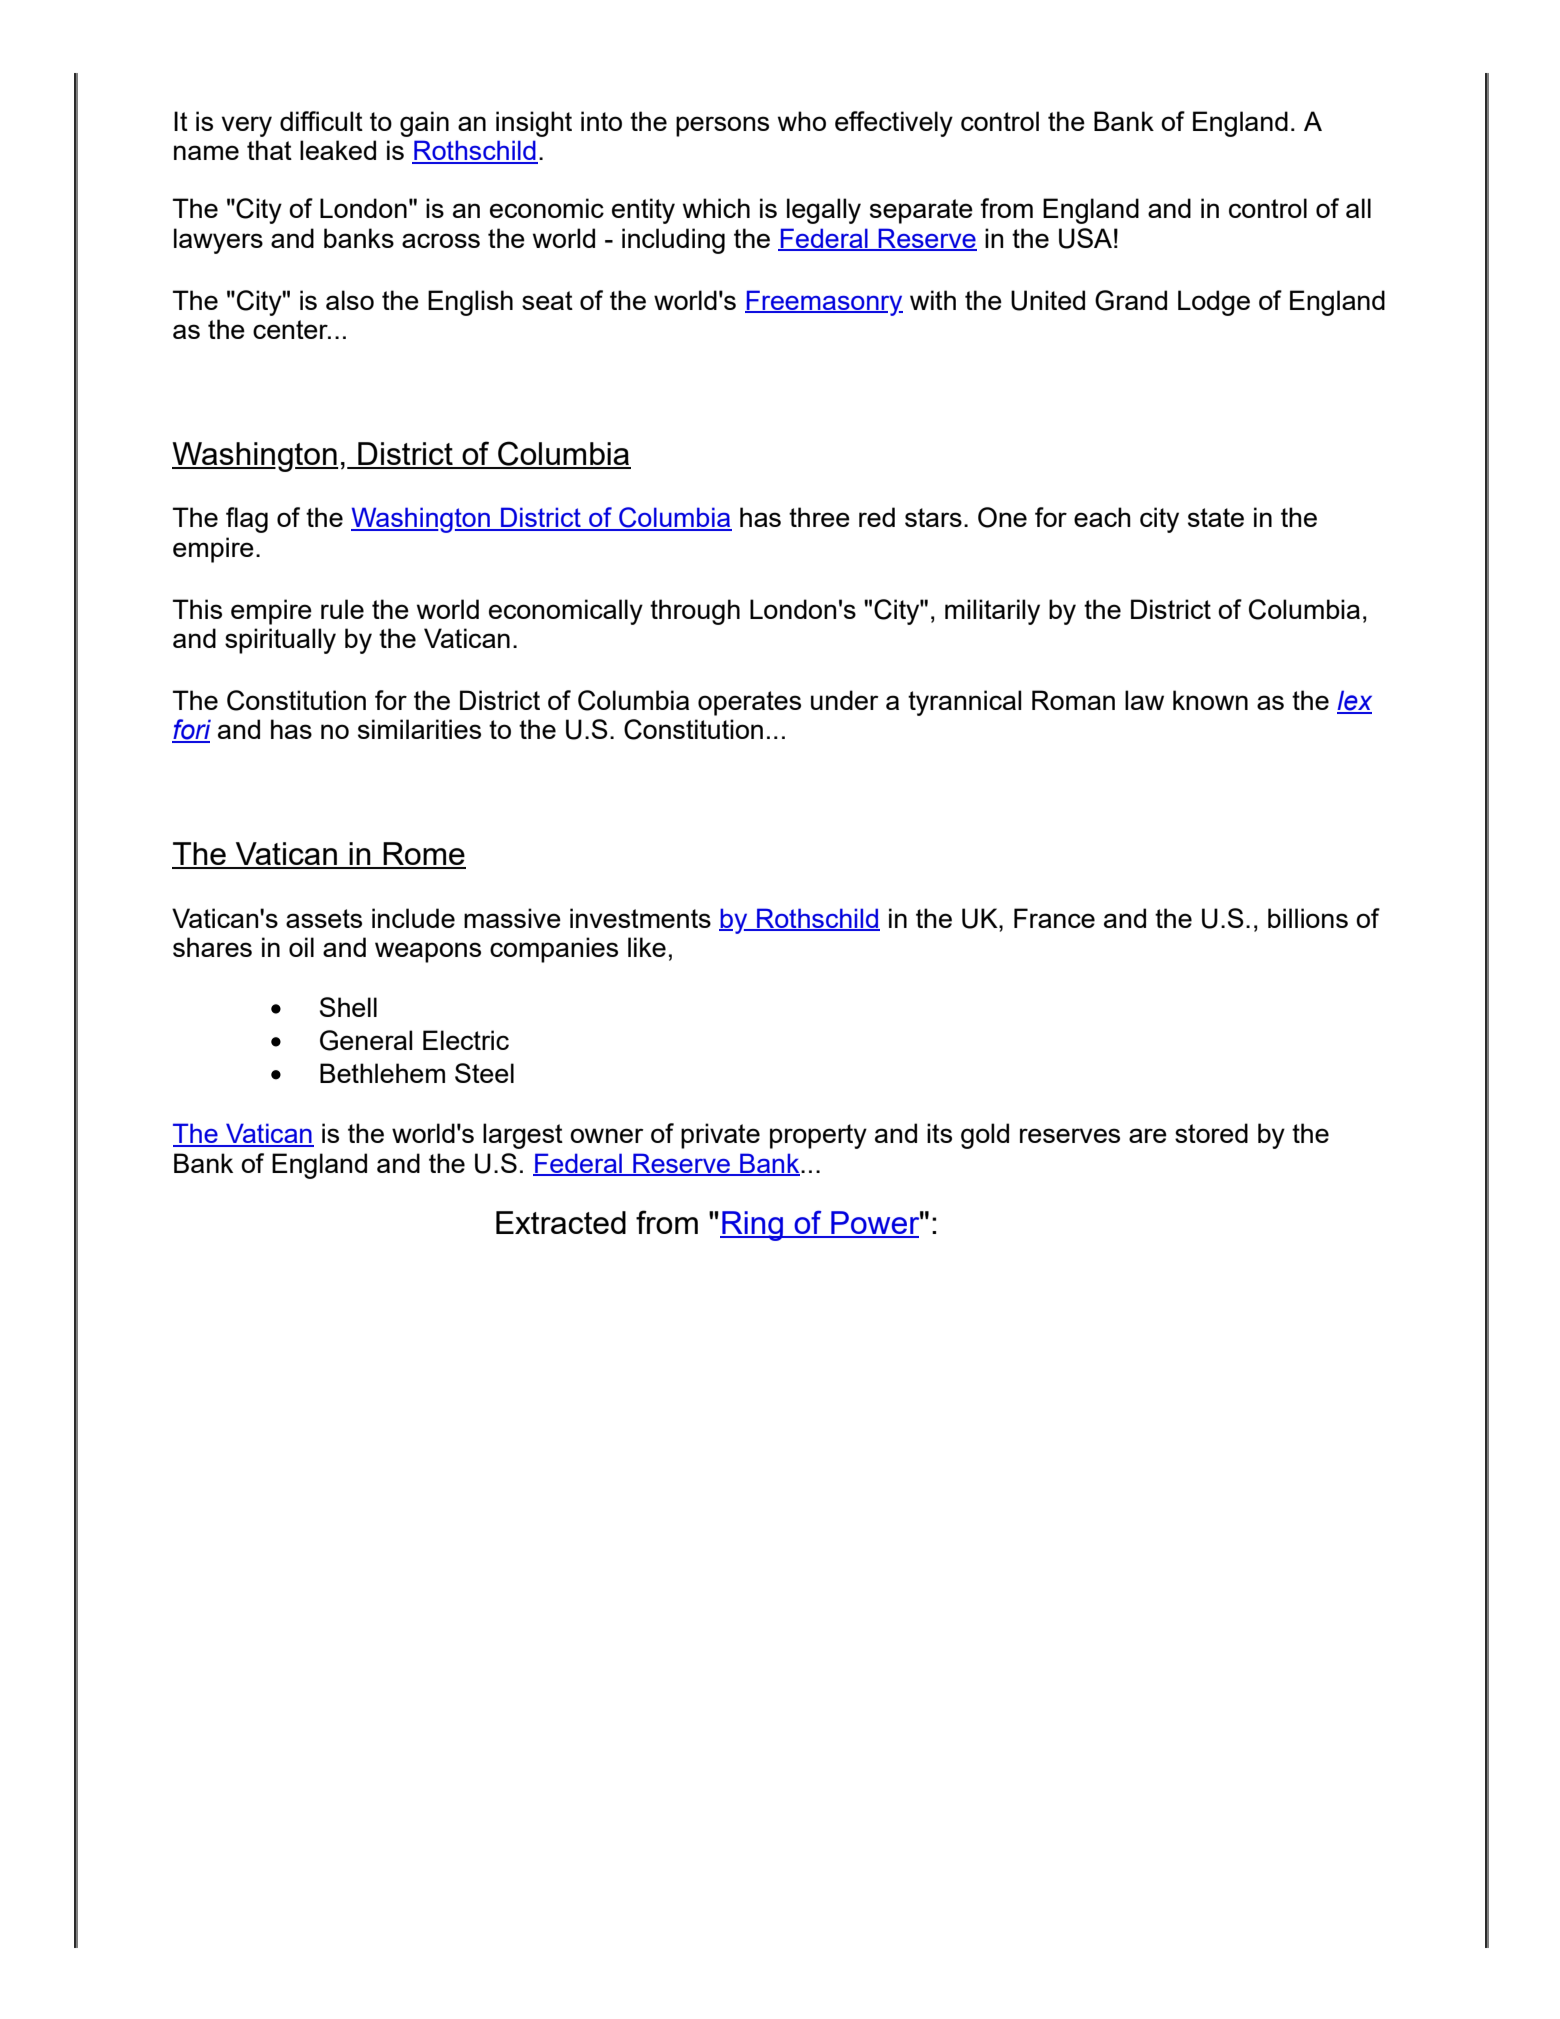 The width and height of the image is (1560, 2019). Describe the element at coordinates (423, 855) in the image. I see `Rome` at that location.
